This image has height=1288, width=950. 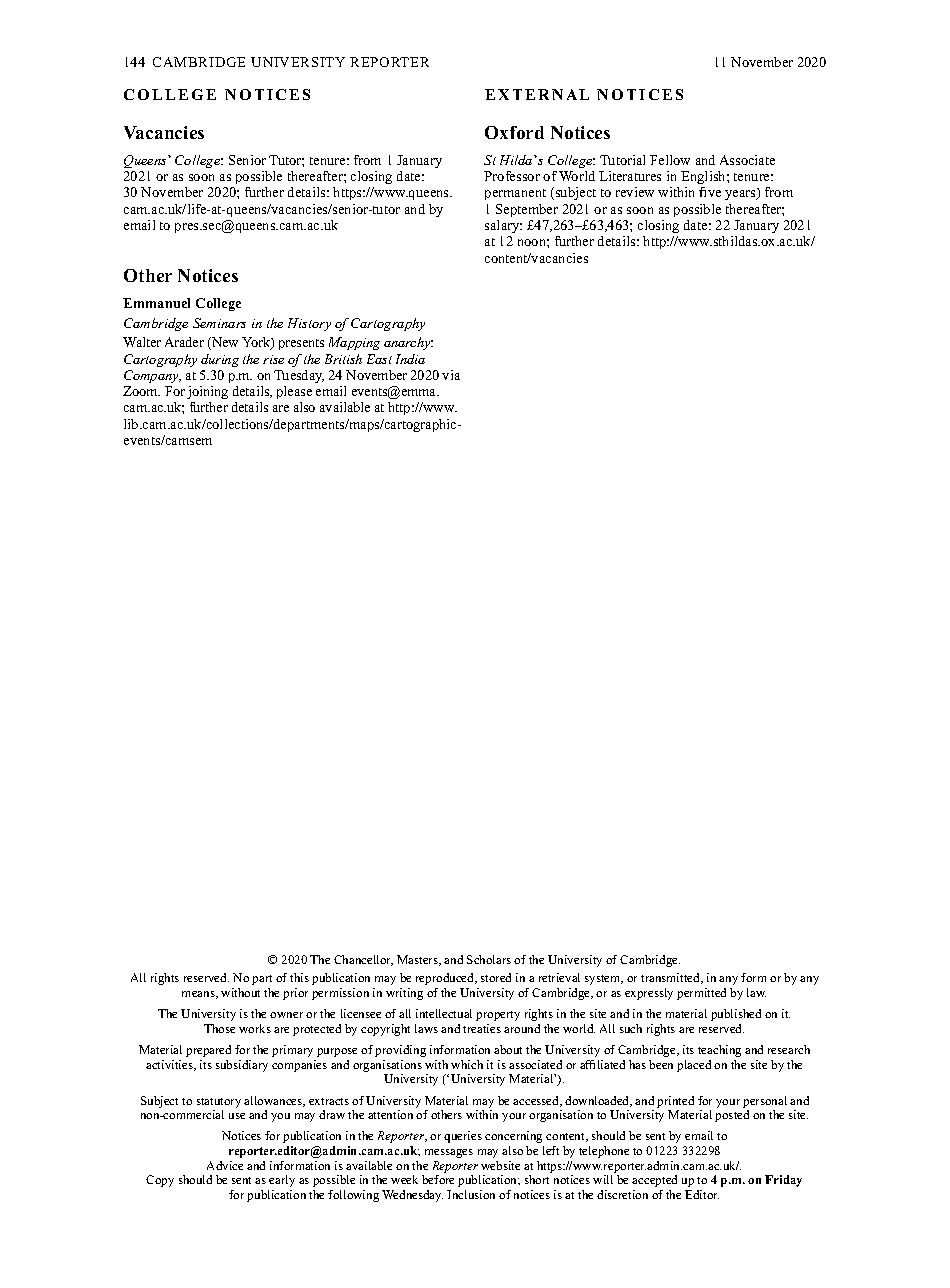 What do you see at coordinates (219, 323) in the image?
I see `Seminars` at bounding box center [219, 323].
